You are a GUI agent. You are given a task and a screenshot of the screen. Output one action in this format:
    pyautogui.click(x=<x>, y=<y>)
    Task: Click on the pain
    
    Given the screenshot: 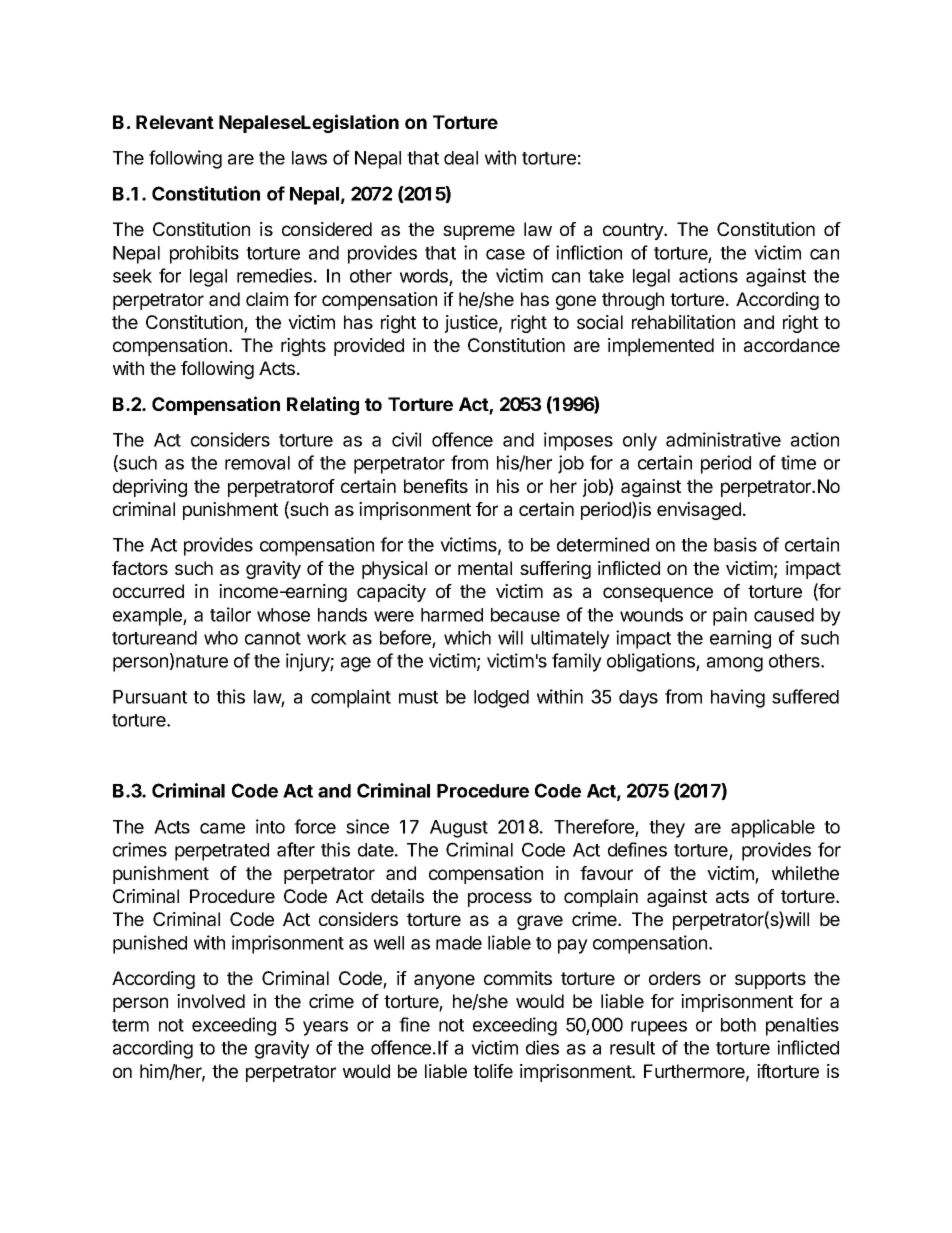 What is the action you would take?
    pyautogui.click(x=730, y=616)
